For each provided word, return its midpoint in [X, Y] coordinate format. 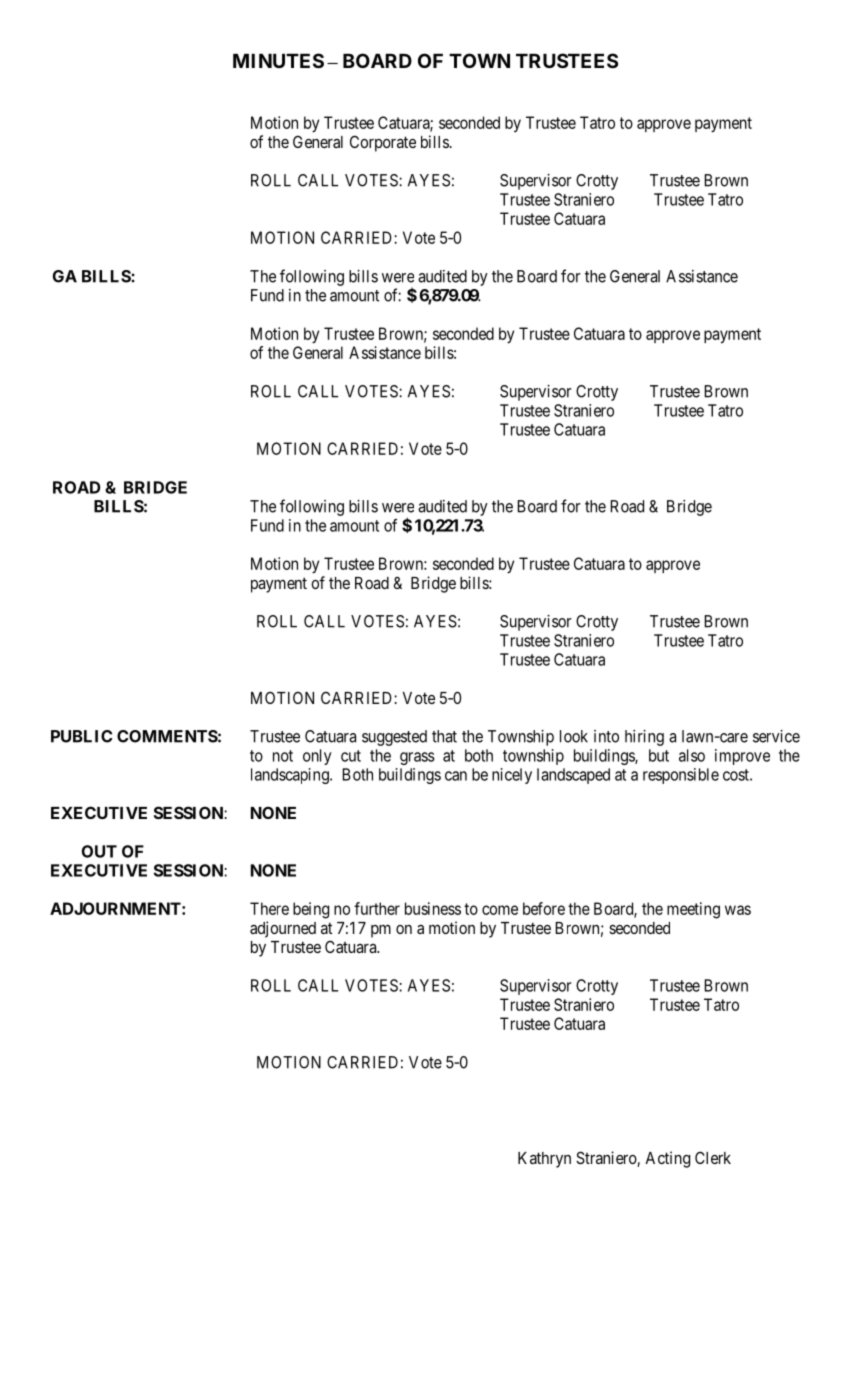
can [456, 776]
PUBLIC [82, 736]
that [444, 736]
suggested [394, 738]
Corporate [383, 143]
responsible [681, 776]
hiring [644, 738]
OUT [99, 851]
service [776, 736]
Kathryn [544, 1160]
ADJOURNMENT [116, 908]
